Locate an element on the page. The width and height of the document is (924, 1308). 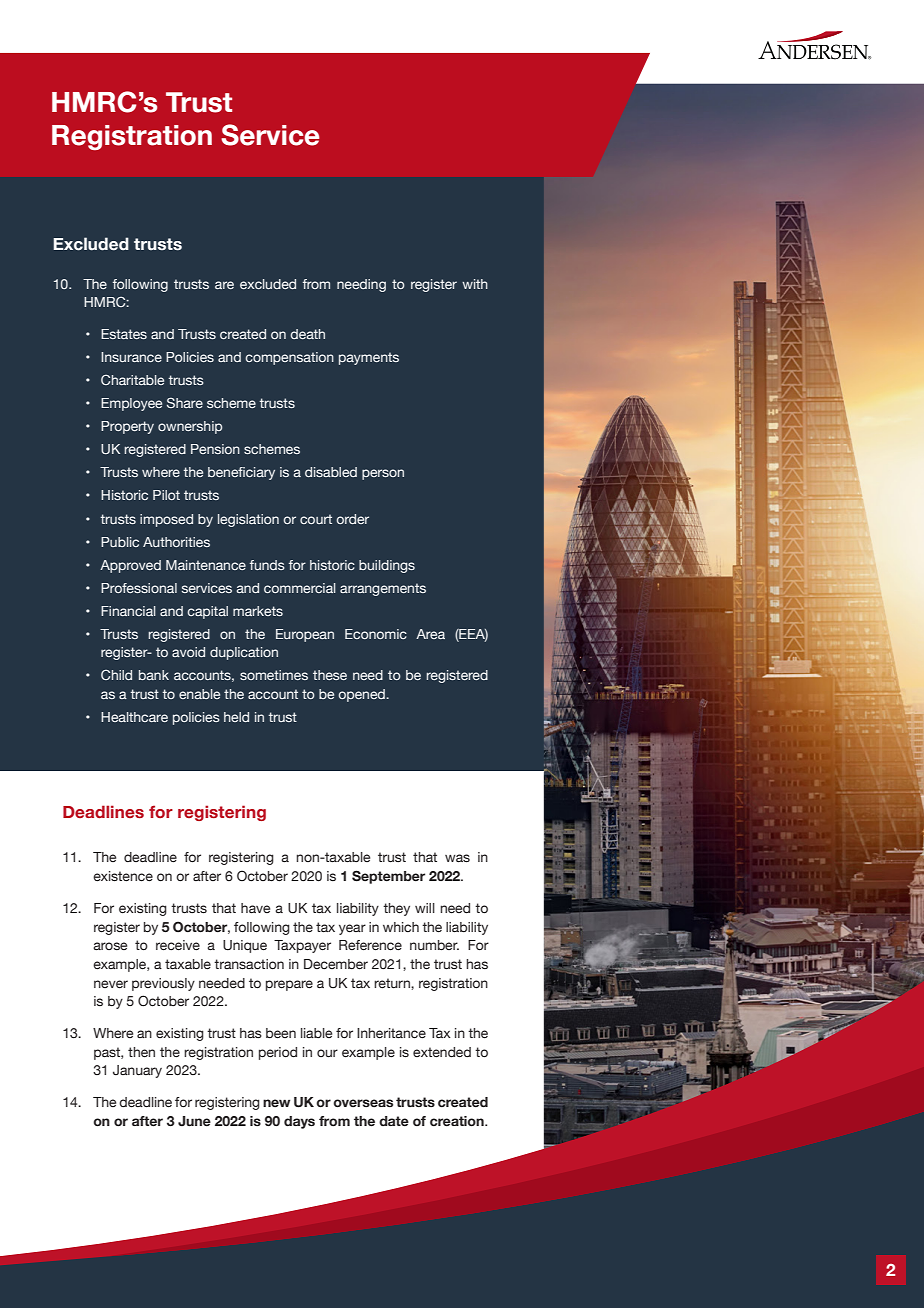
Estates is located at coordinates (124, 334).
